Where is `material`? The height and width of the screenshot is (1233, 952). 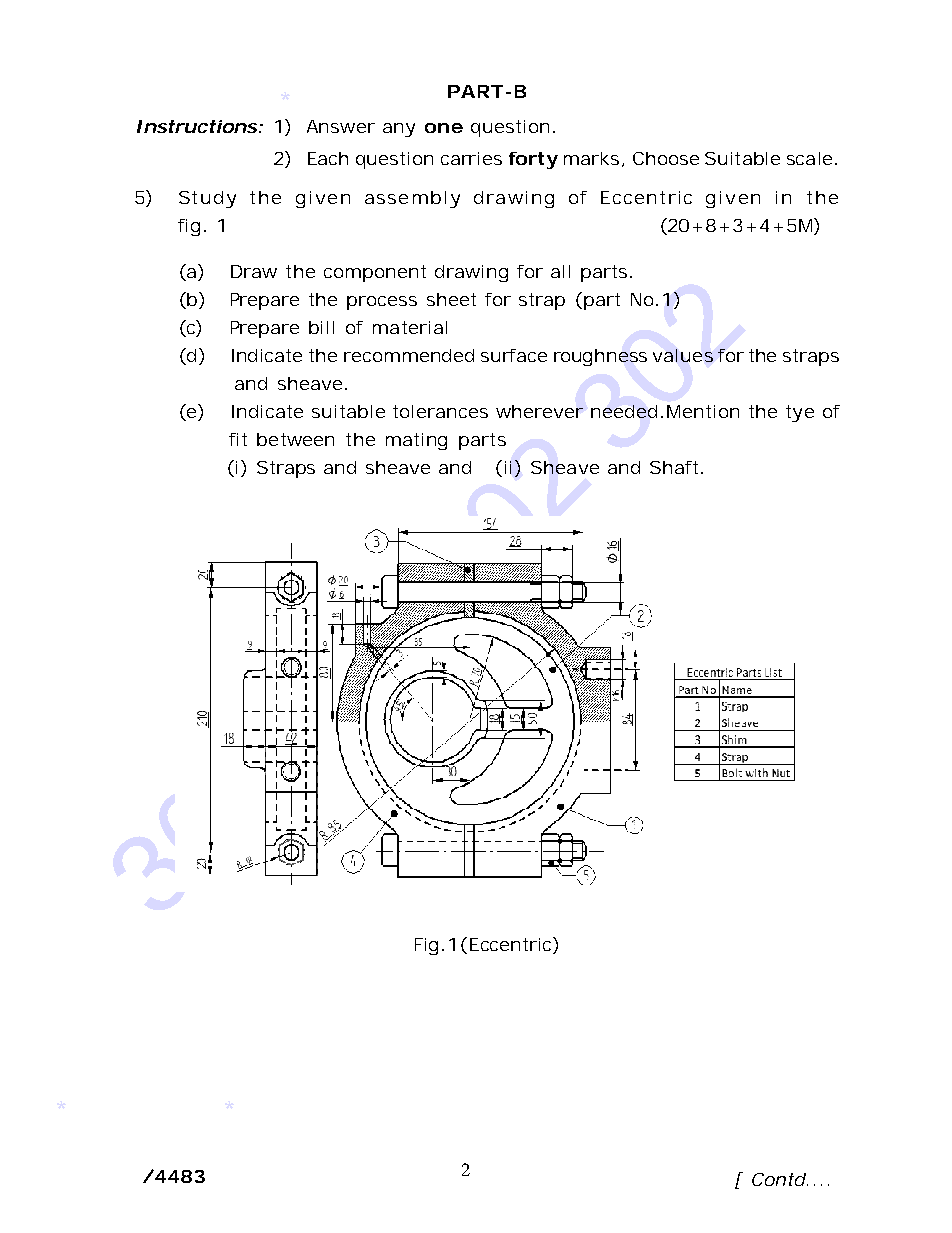 material is located at coordinates (410, 327).
